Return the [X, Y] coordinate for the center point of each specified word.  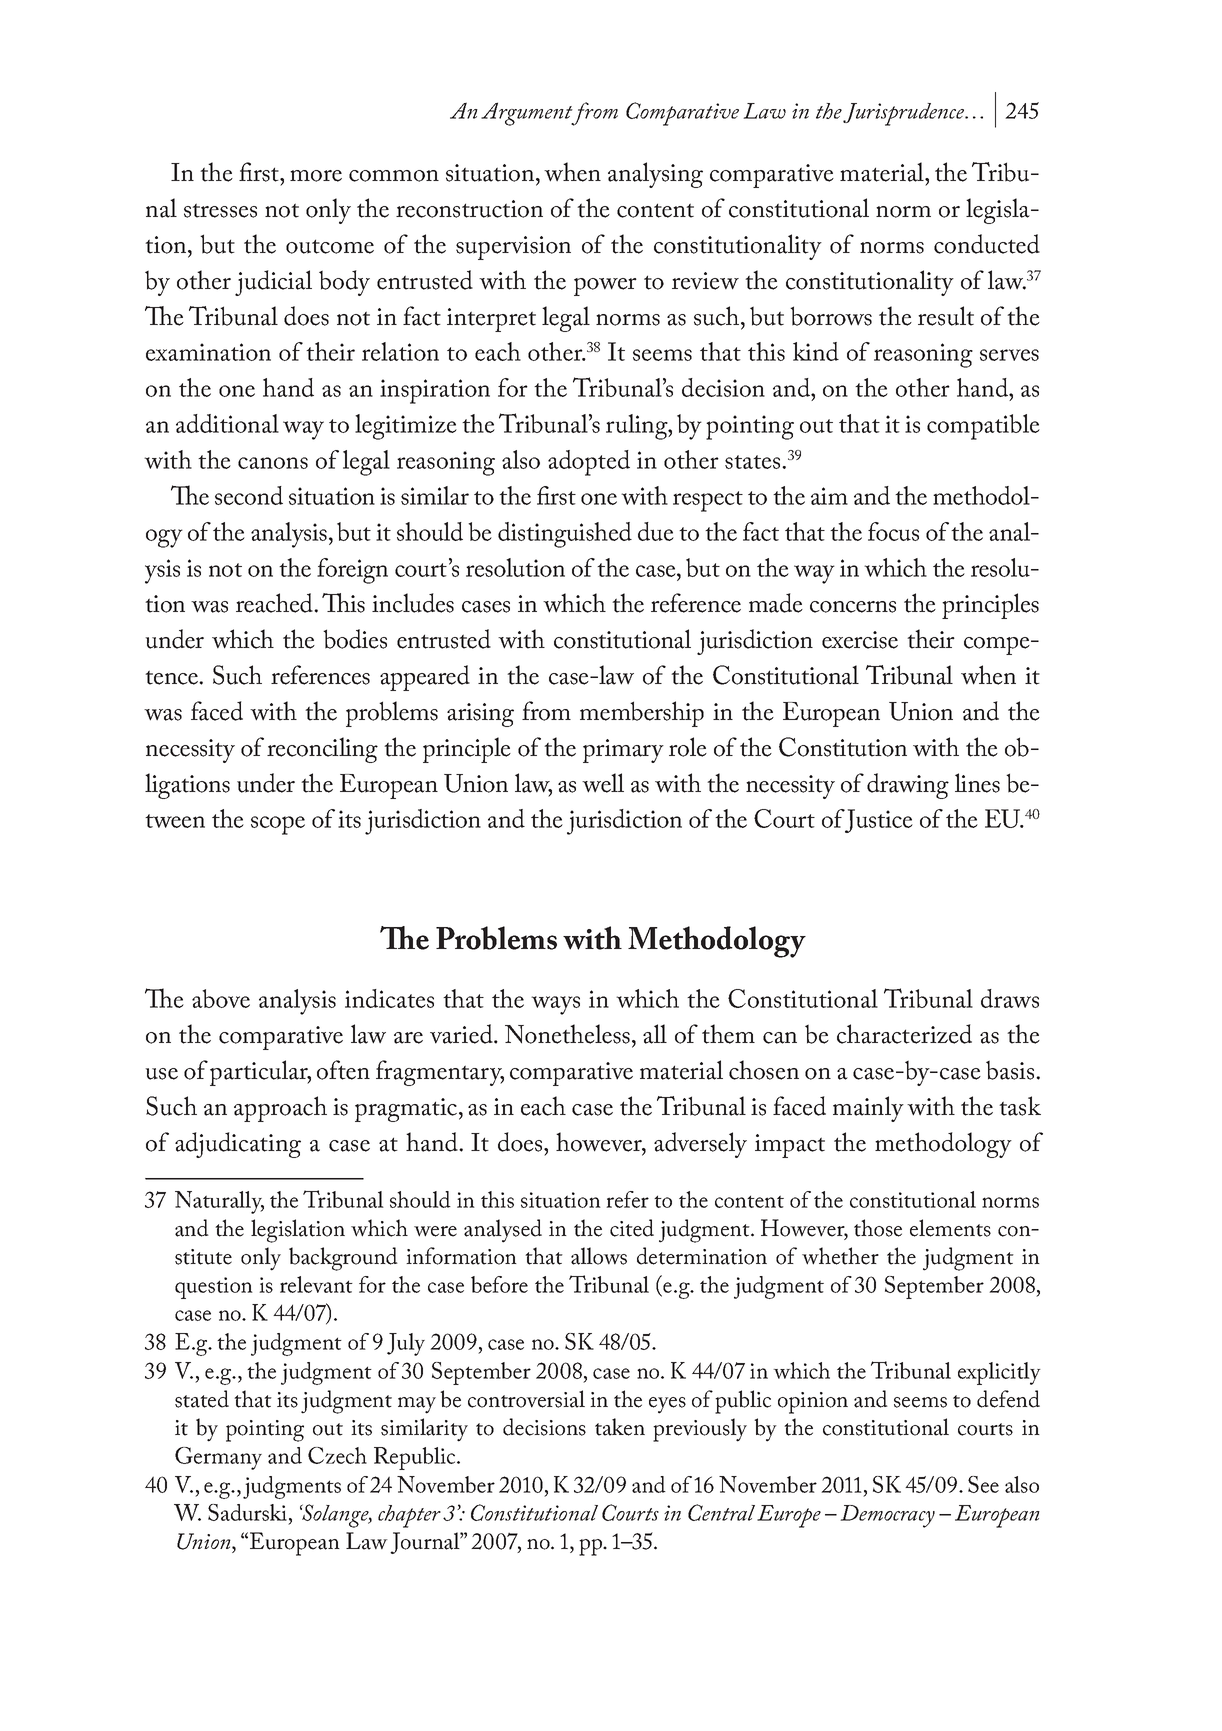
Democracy [887, 1516]
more [316, 176]
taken [620, 1427]
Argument [528, 114]
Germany [218, 1458]
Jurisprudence [905, 114]
